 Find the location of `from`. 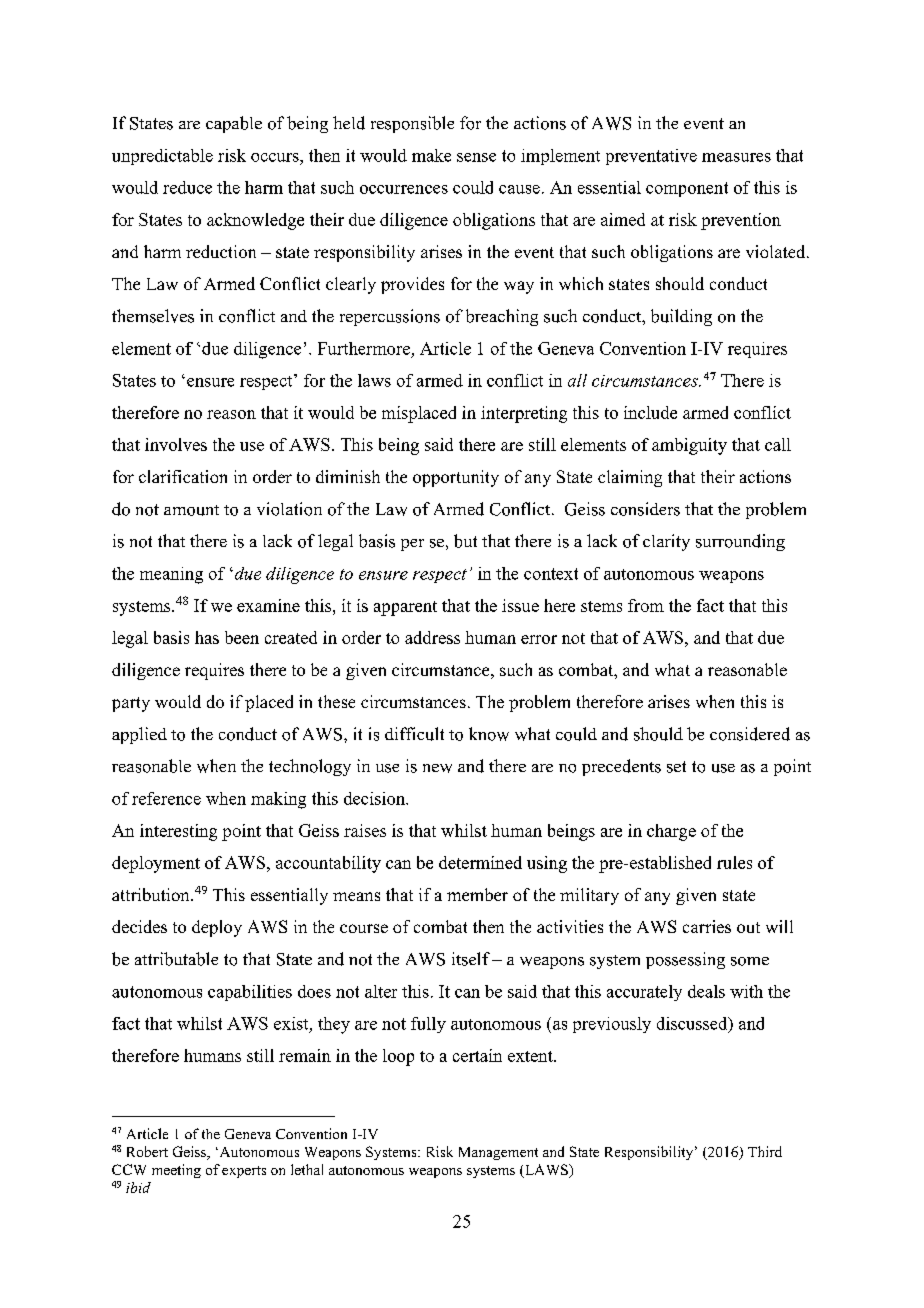

from is located at coordinates (646, 605).
